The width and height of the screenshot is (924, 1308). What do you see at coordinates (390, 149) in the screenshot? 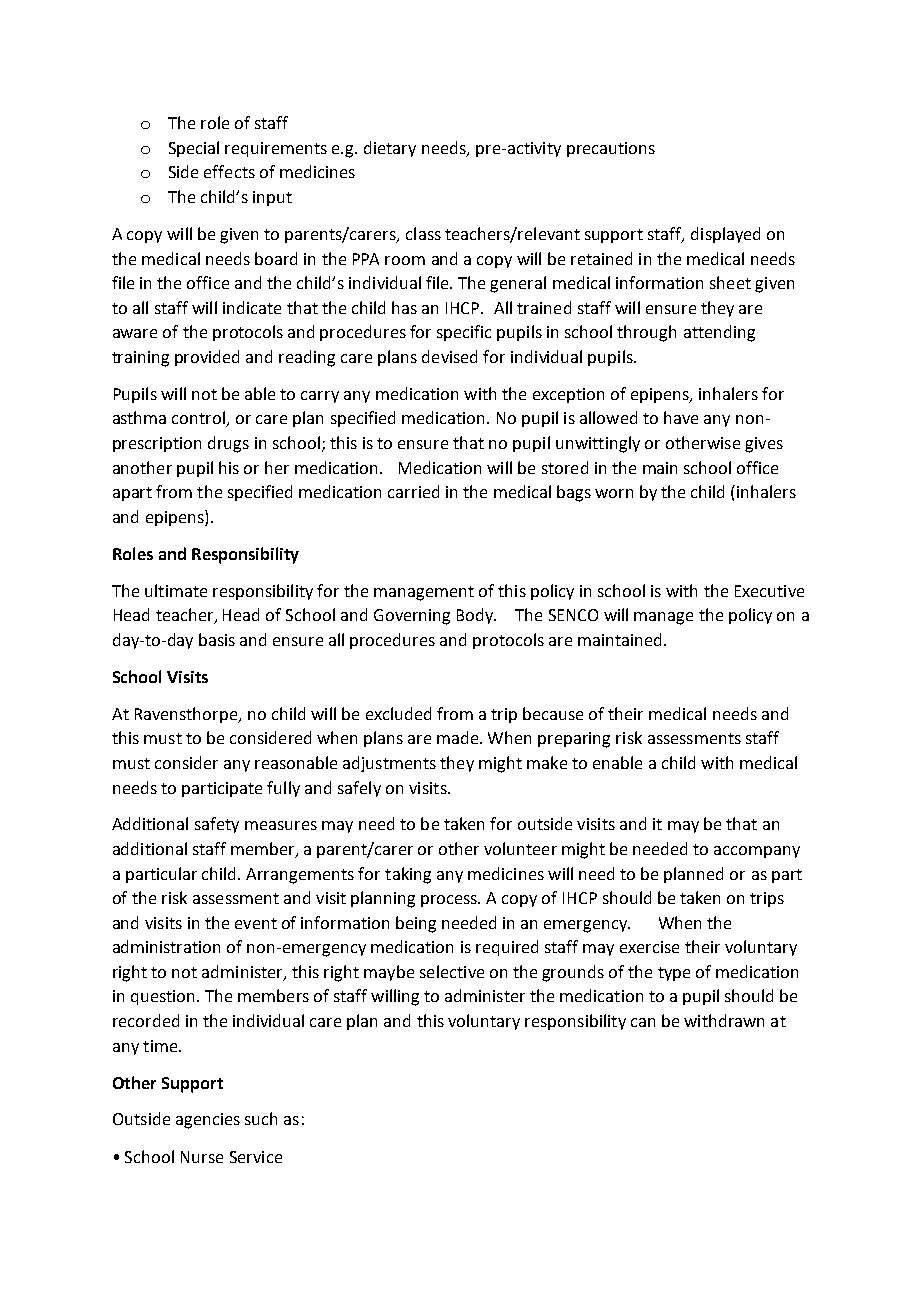
I see `dietary` at bounding box center [390, 149].
